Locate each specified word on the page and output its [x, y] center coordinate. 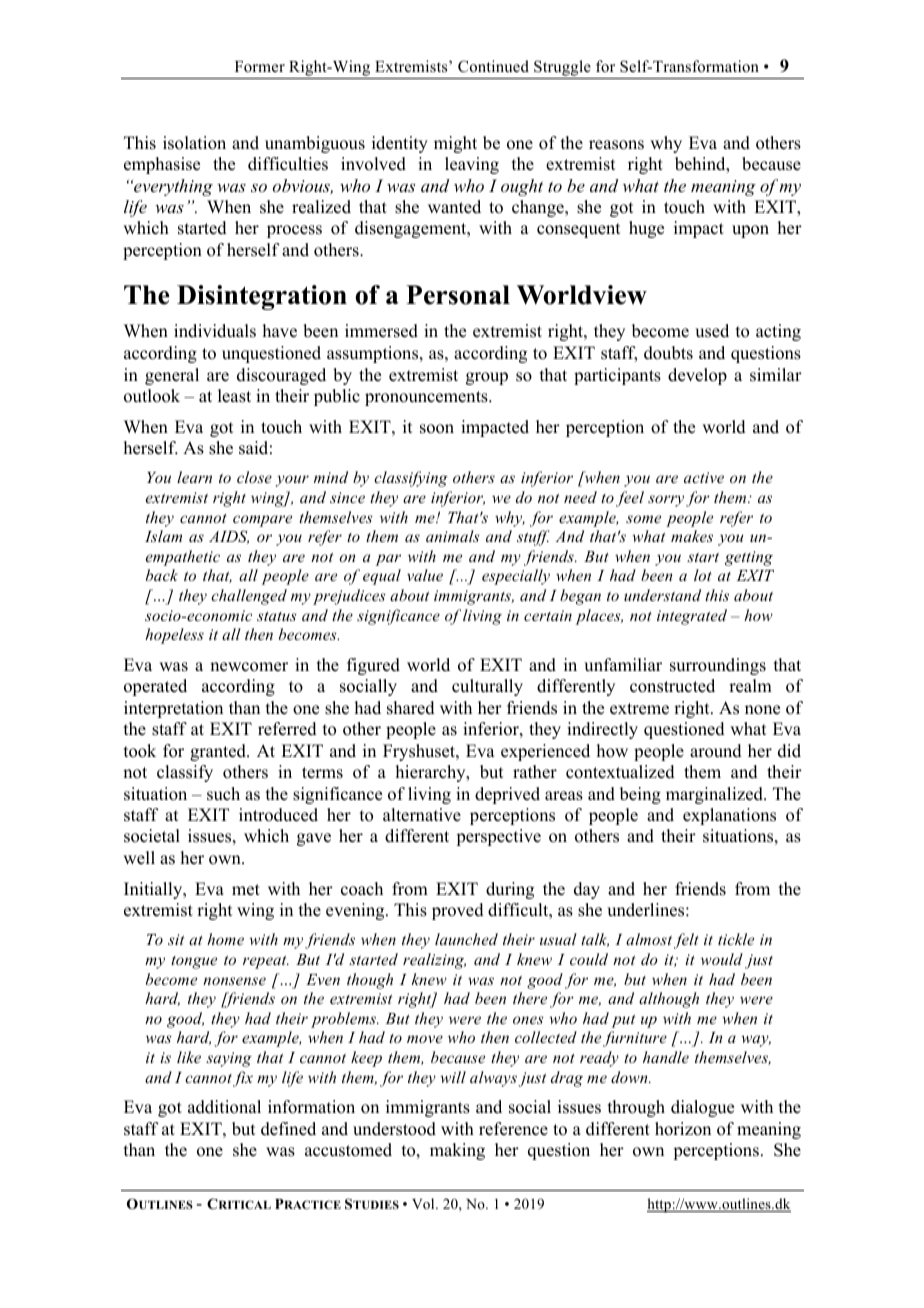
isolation [194, 143]
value [425, 575]
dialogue [702, 1108]
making [457, 1151]
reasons [616, 145]
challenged [249, 597]
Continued [493, 66]
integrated [692, 617]
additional [224, 1107]
